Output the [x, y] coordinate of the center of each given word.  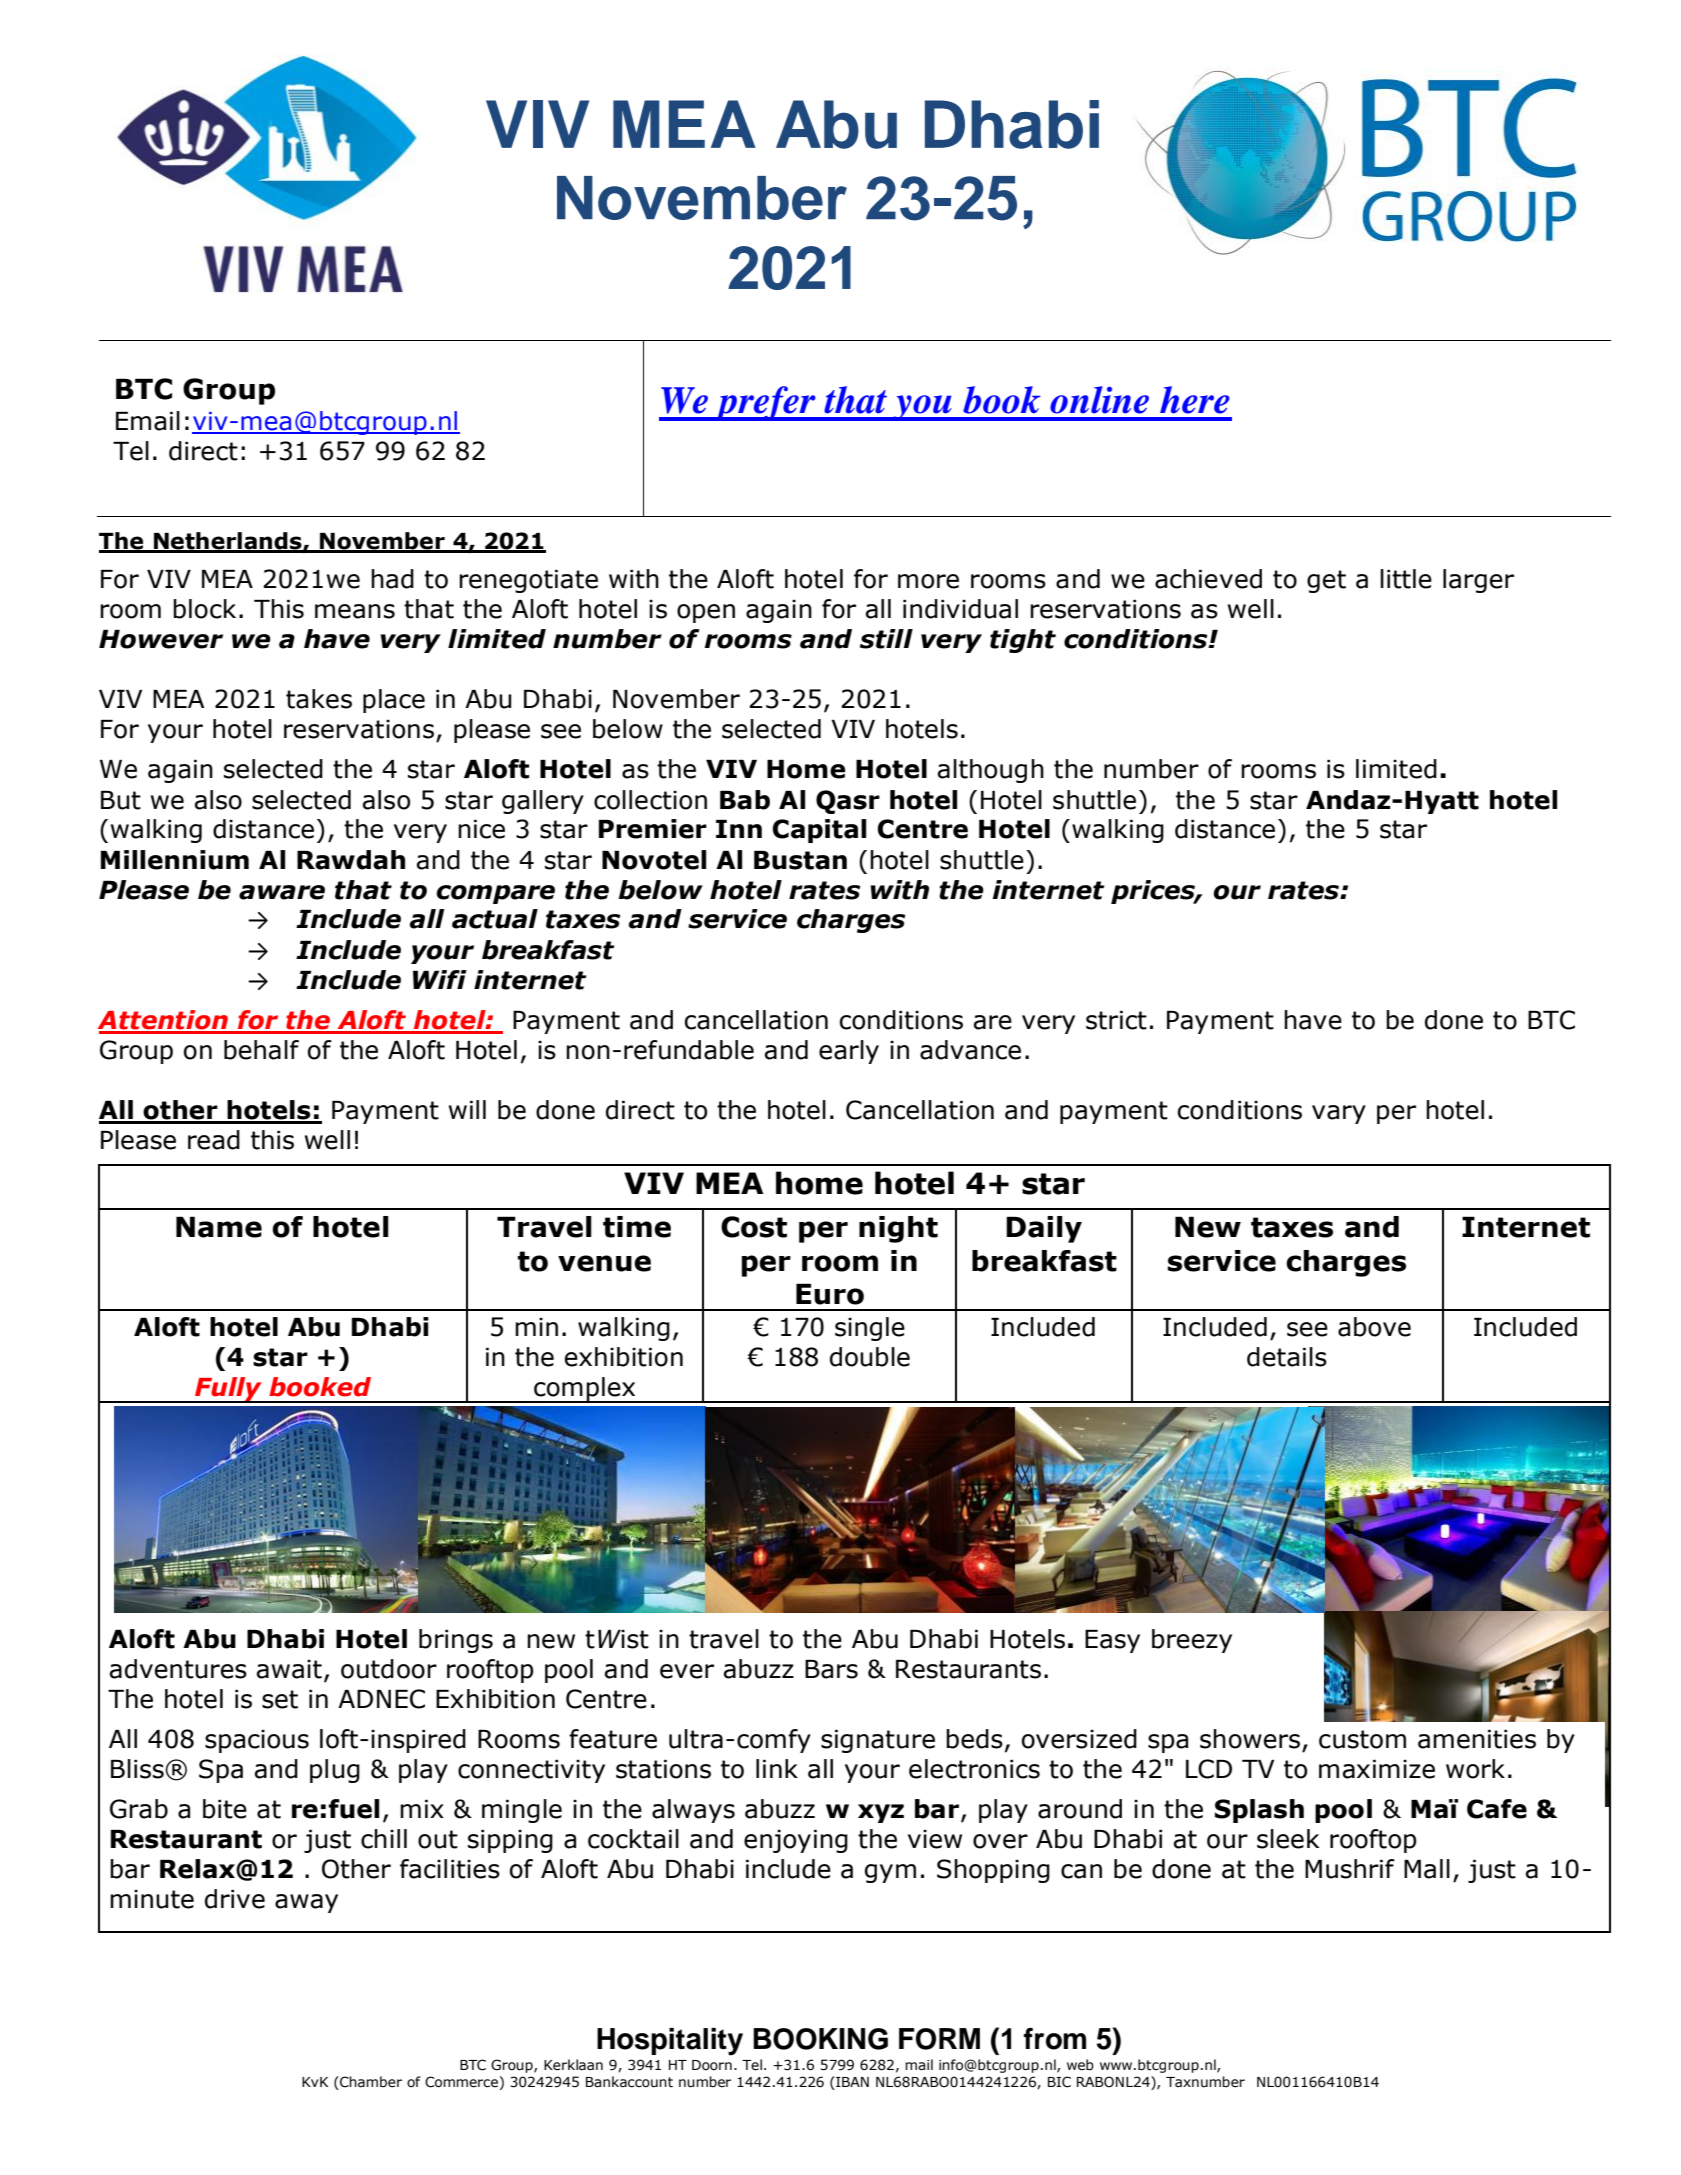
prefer [765, 403]
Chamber [370, 2082]
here [1195, 400]
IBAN [851, 2081]
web [1080, 2065]
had [392, 579]
